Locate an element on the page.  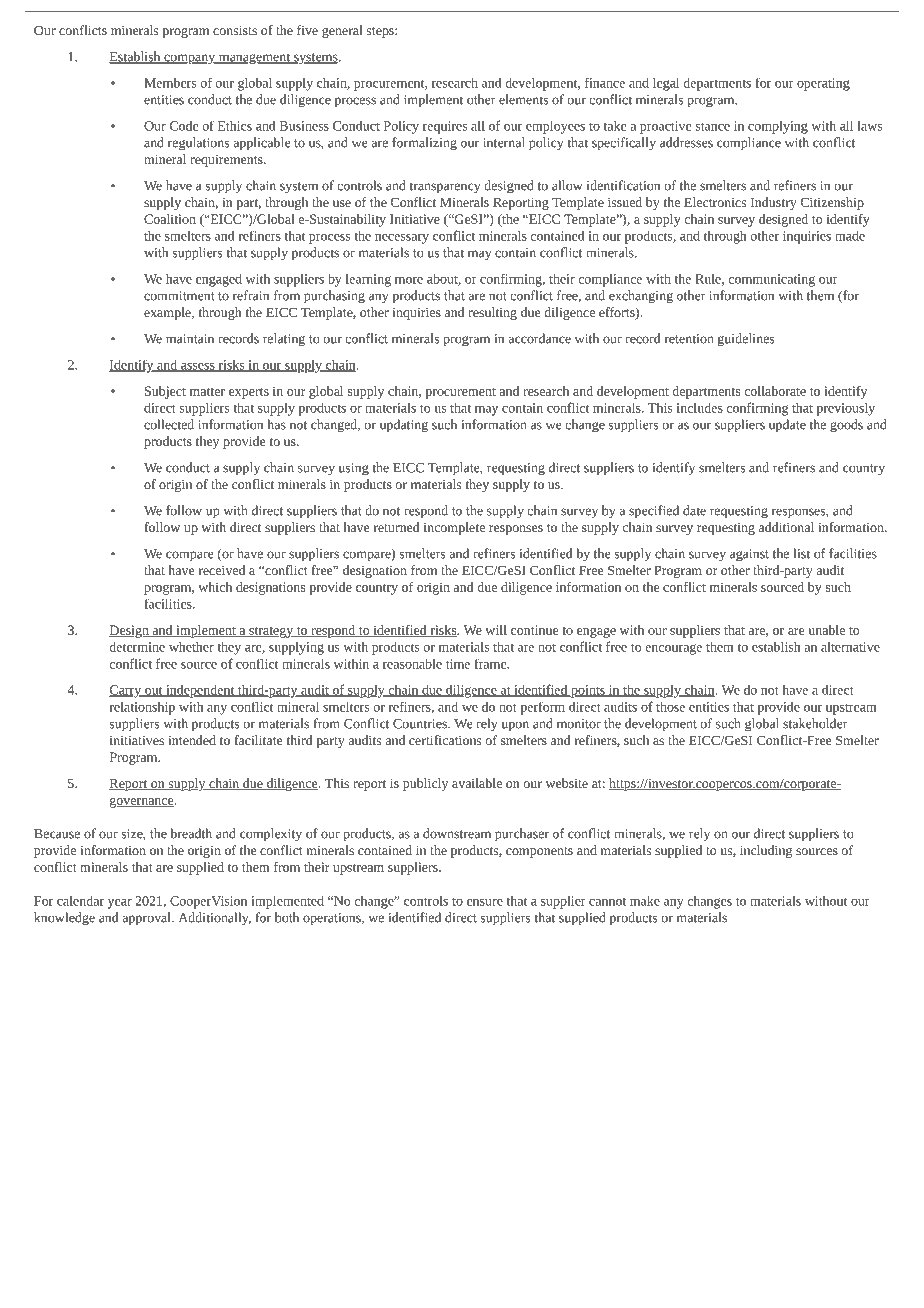
transparency is located at coordinates (444, 188).
